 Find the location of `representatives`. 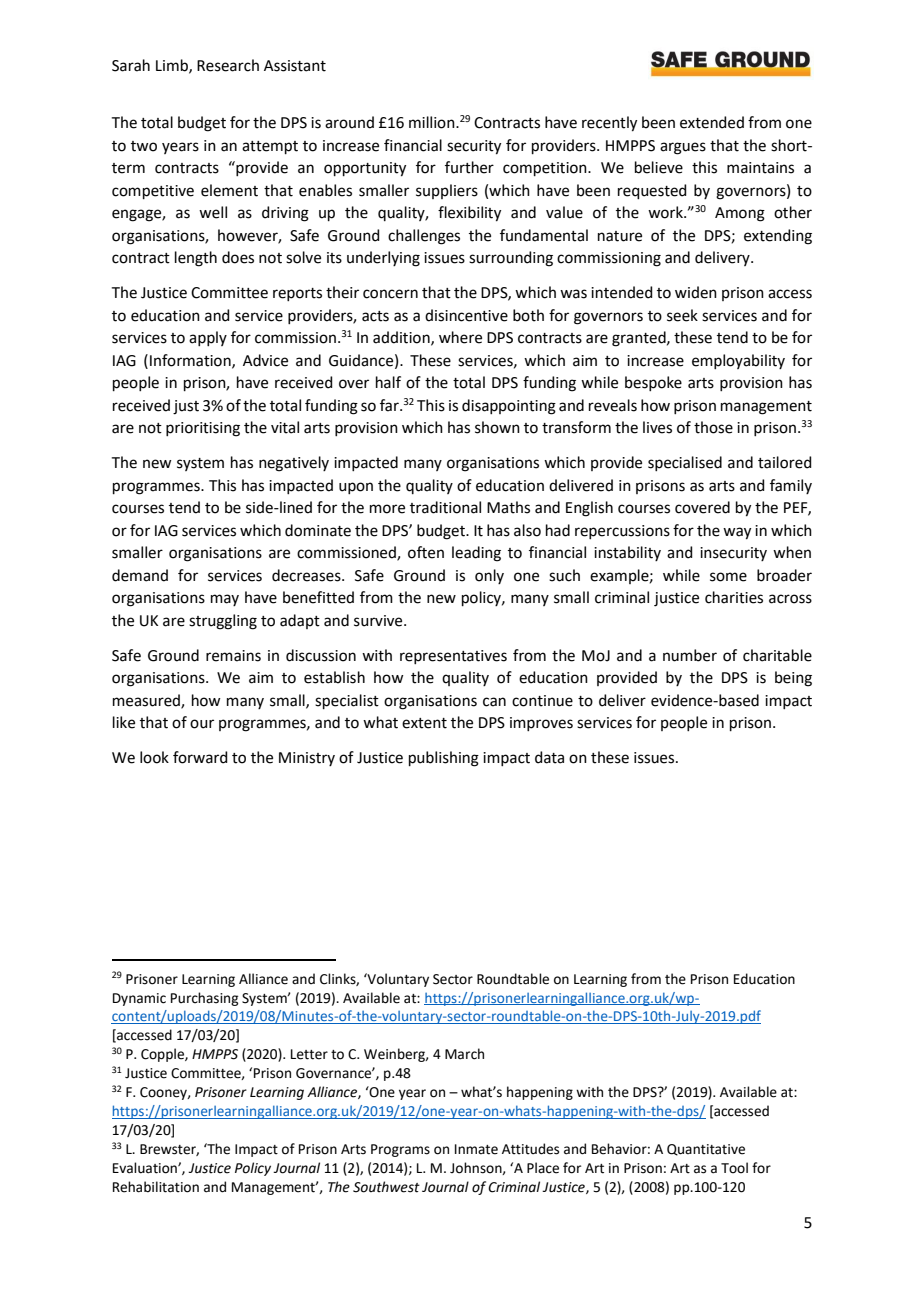

representatives is located at coordinates (453, 657).
